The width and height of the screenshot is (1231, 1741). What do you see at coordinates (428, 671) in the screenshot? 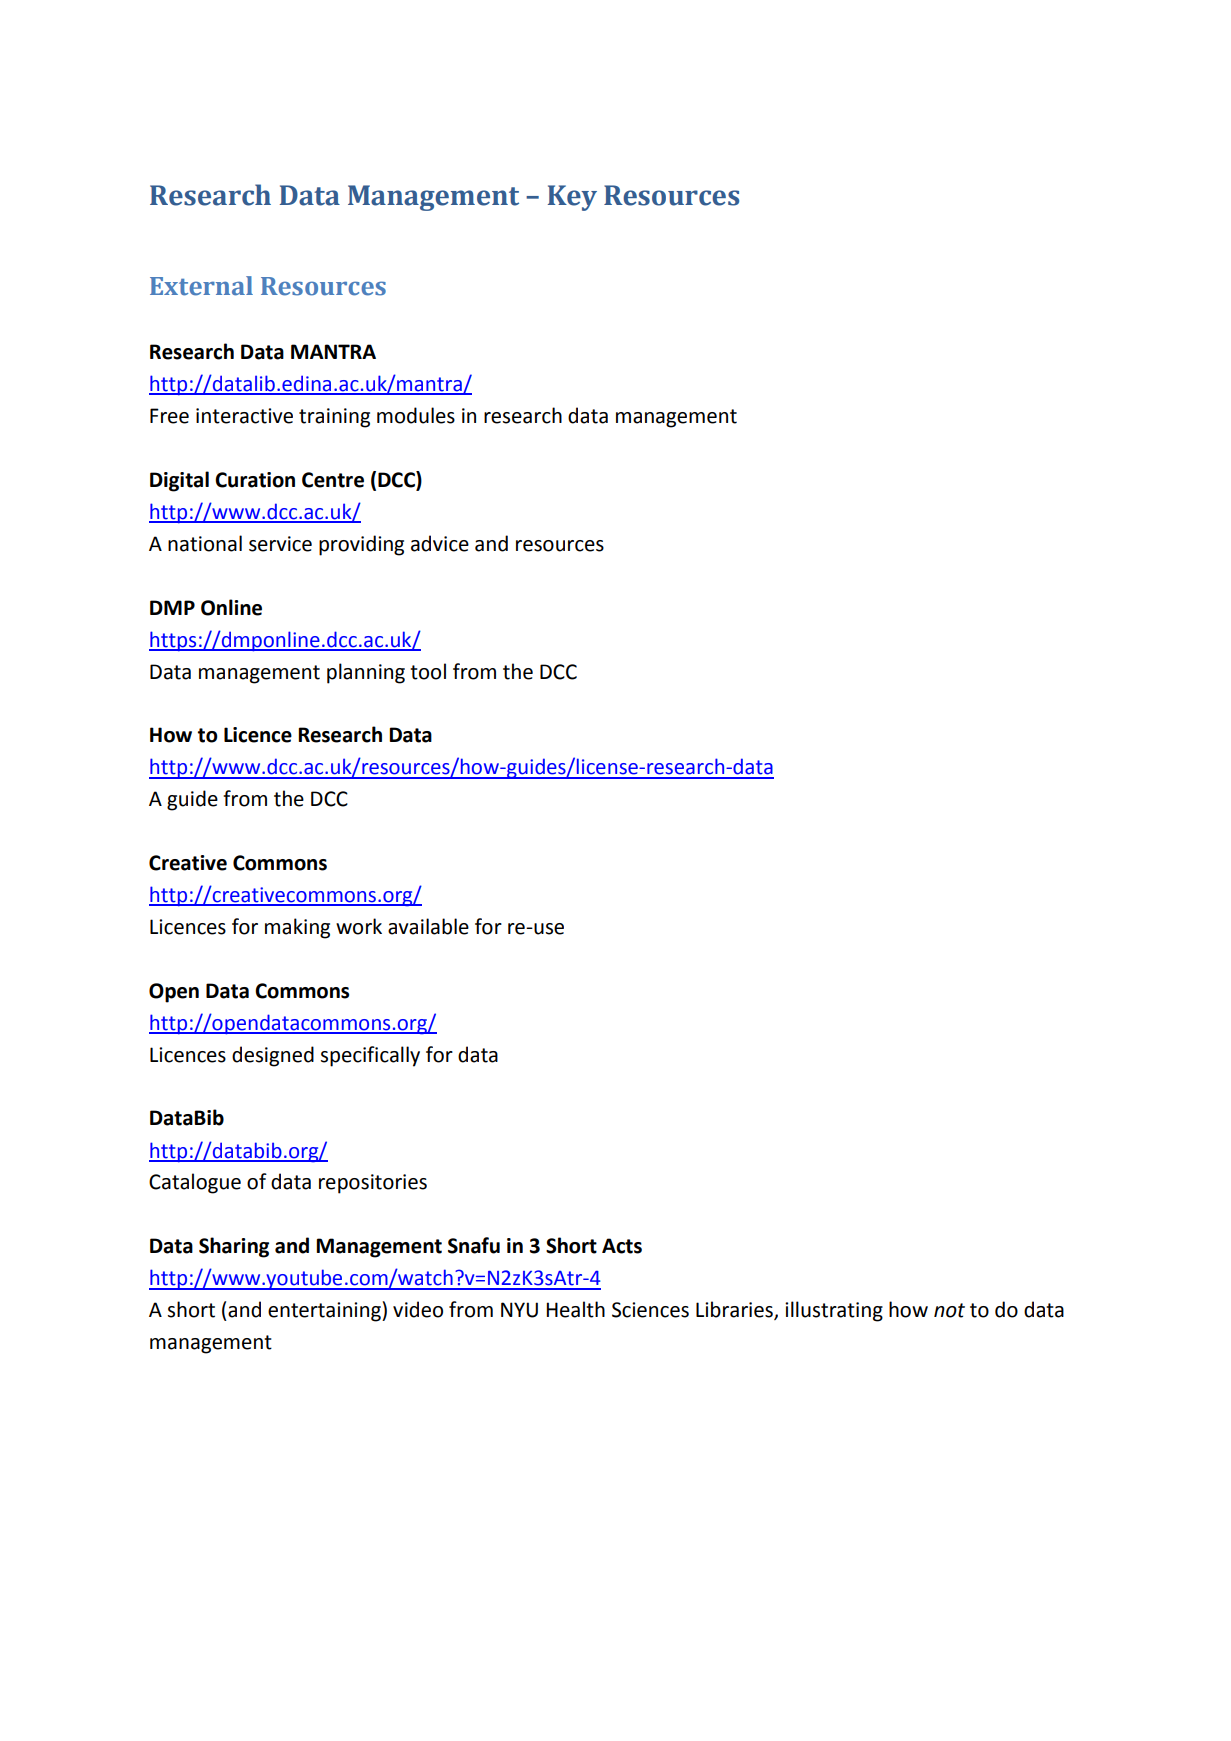
I see `tool` at bounding box center [428, 671].
